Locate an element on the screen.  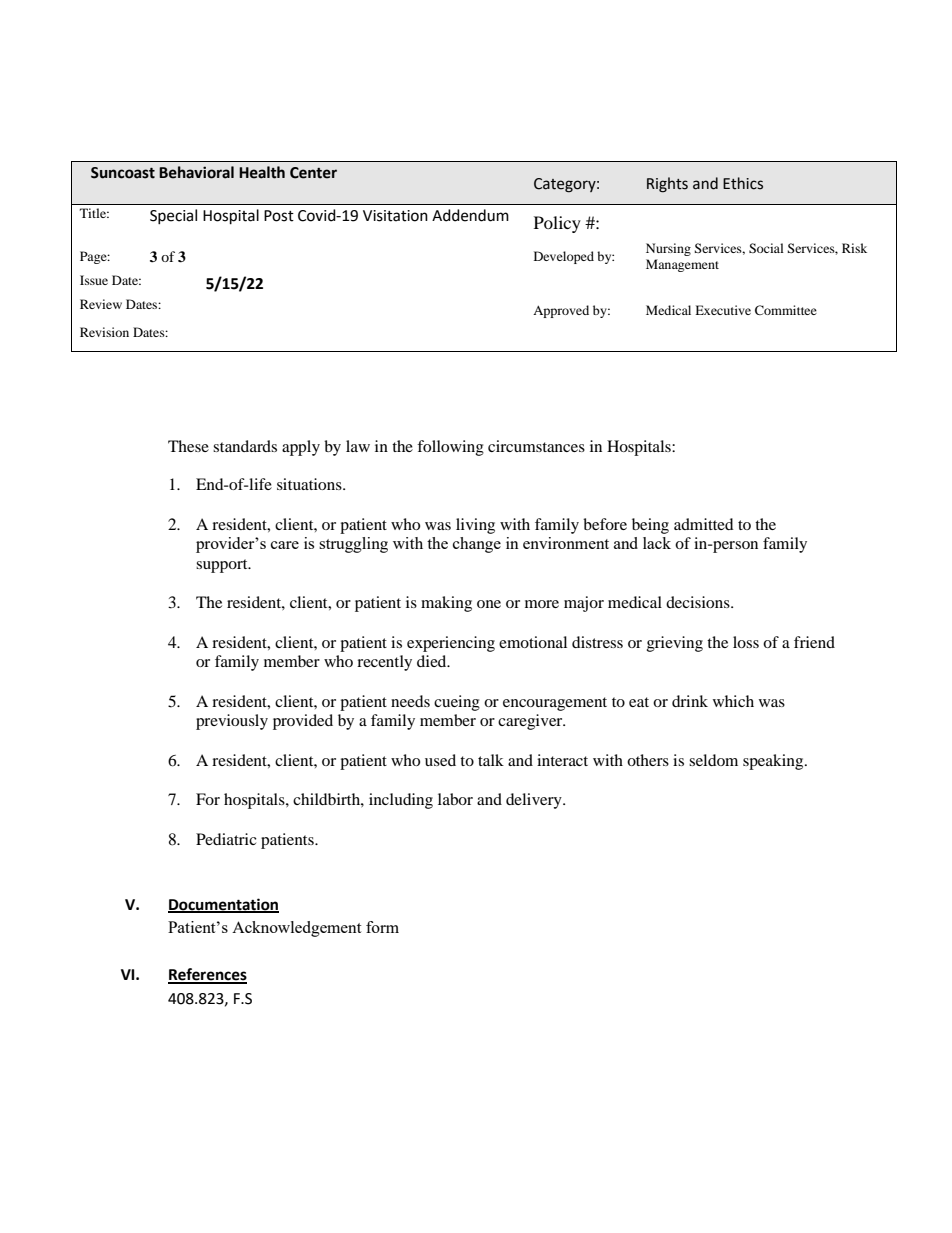
form is located at coordinates (382, 927).
